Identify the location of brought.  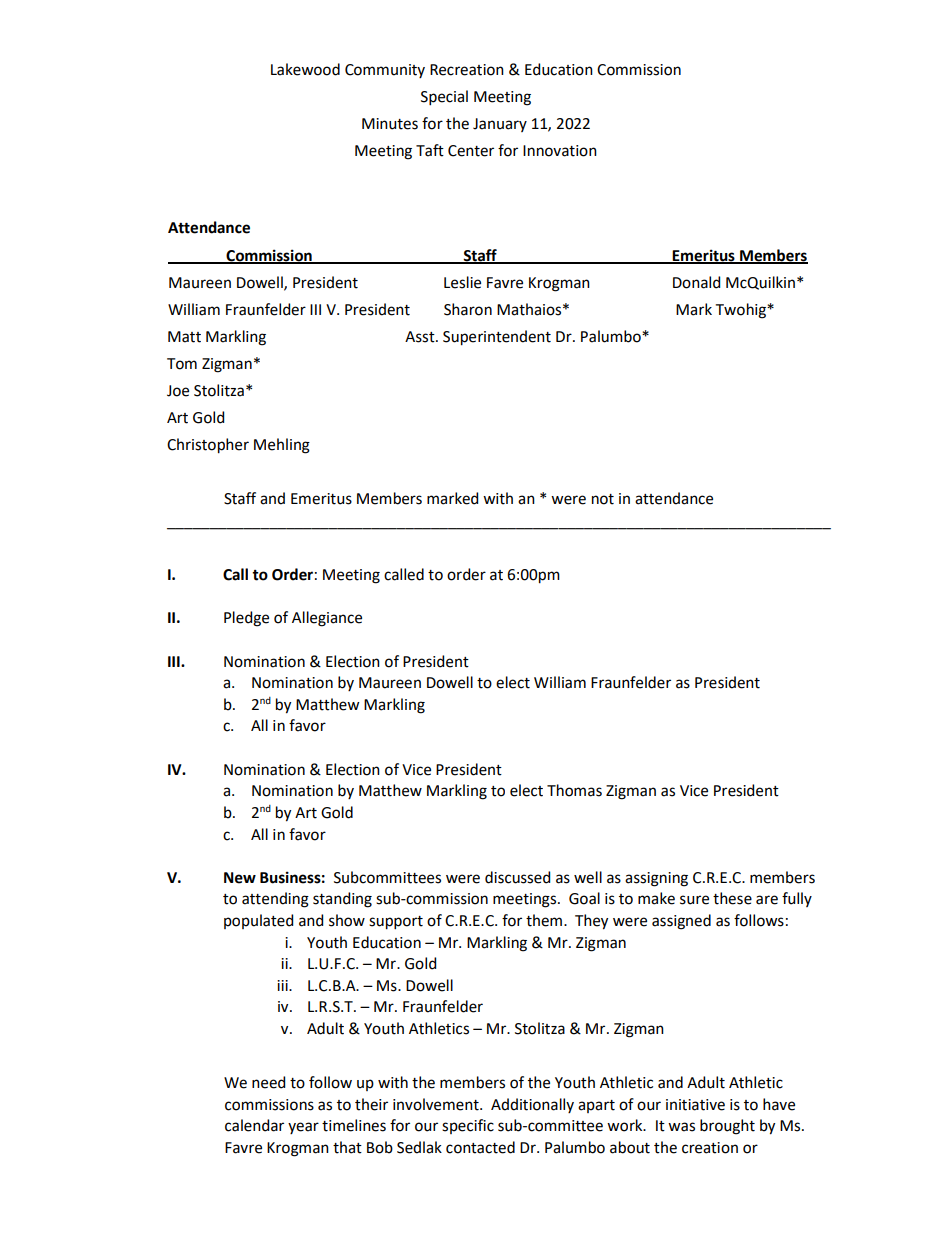
(727, 1127).
